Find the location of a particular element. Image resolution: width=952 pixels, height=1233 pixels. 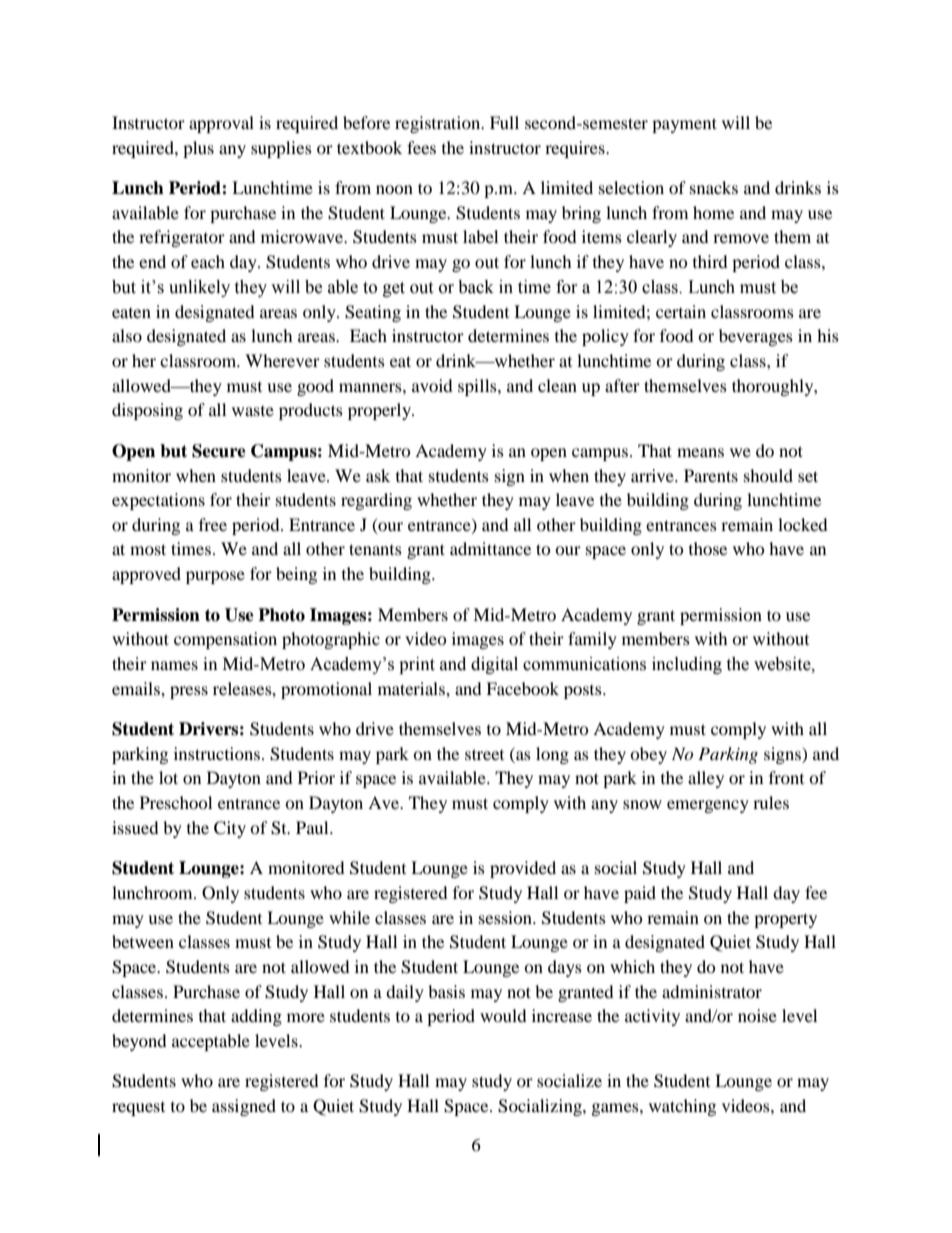

plus is located at coordinates (198, 149).
